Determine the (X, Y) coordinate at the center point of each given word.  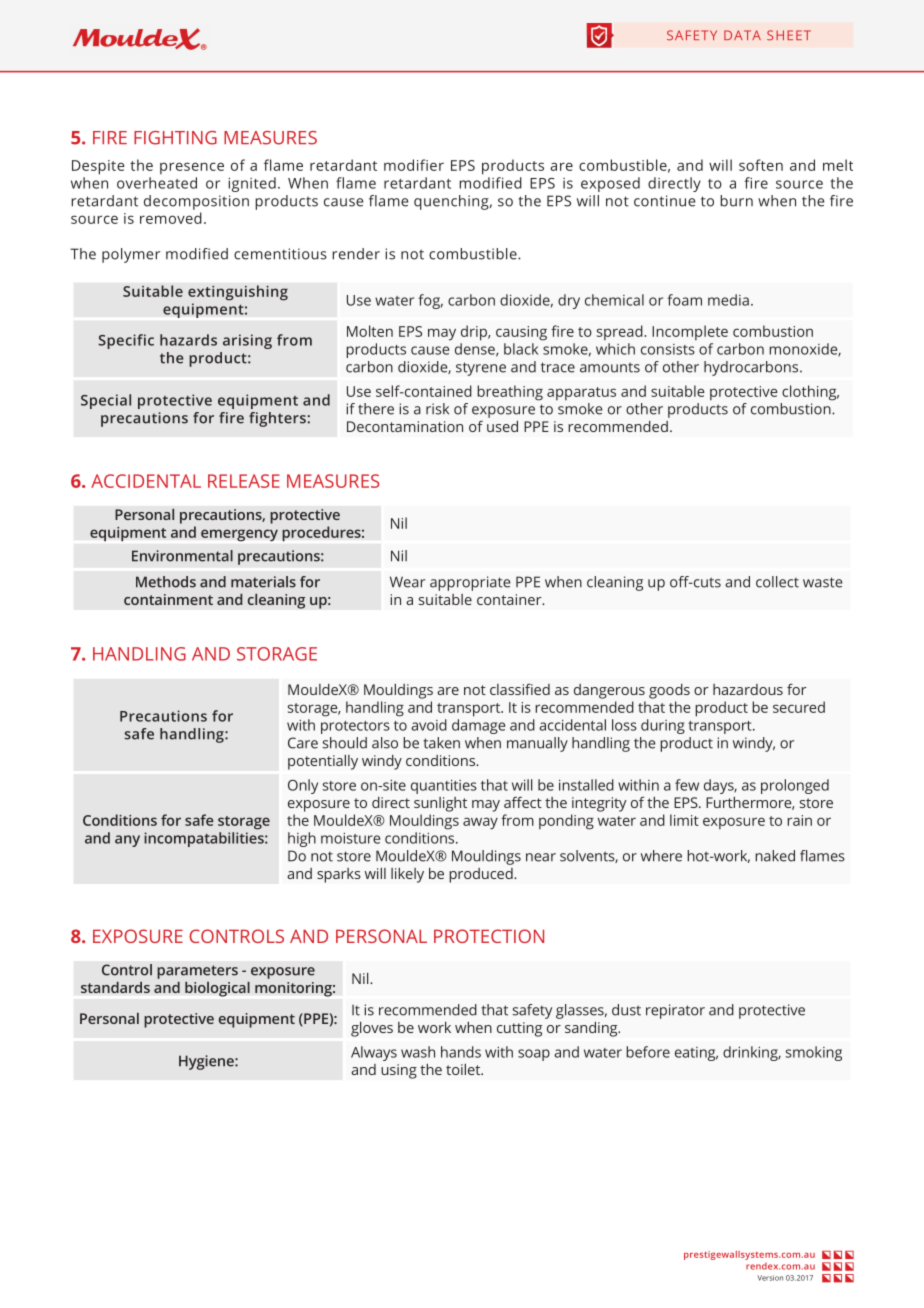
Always (374, 1053)
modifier (414, 165)
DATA (742, 35)
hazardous (748, 689)
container (510, 599)
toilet (464, 1069)
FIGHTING (175, 138)
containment (168, 599)
